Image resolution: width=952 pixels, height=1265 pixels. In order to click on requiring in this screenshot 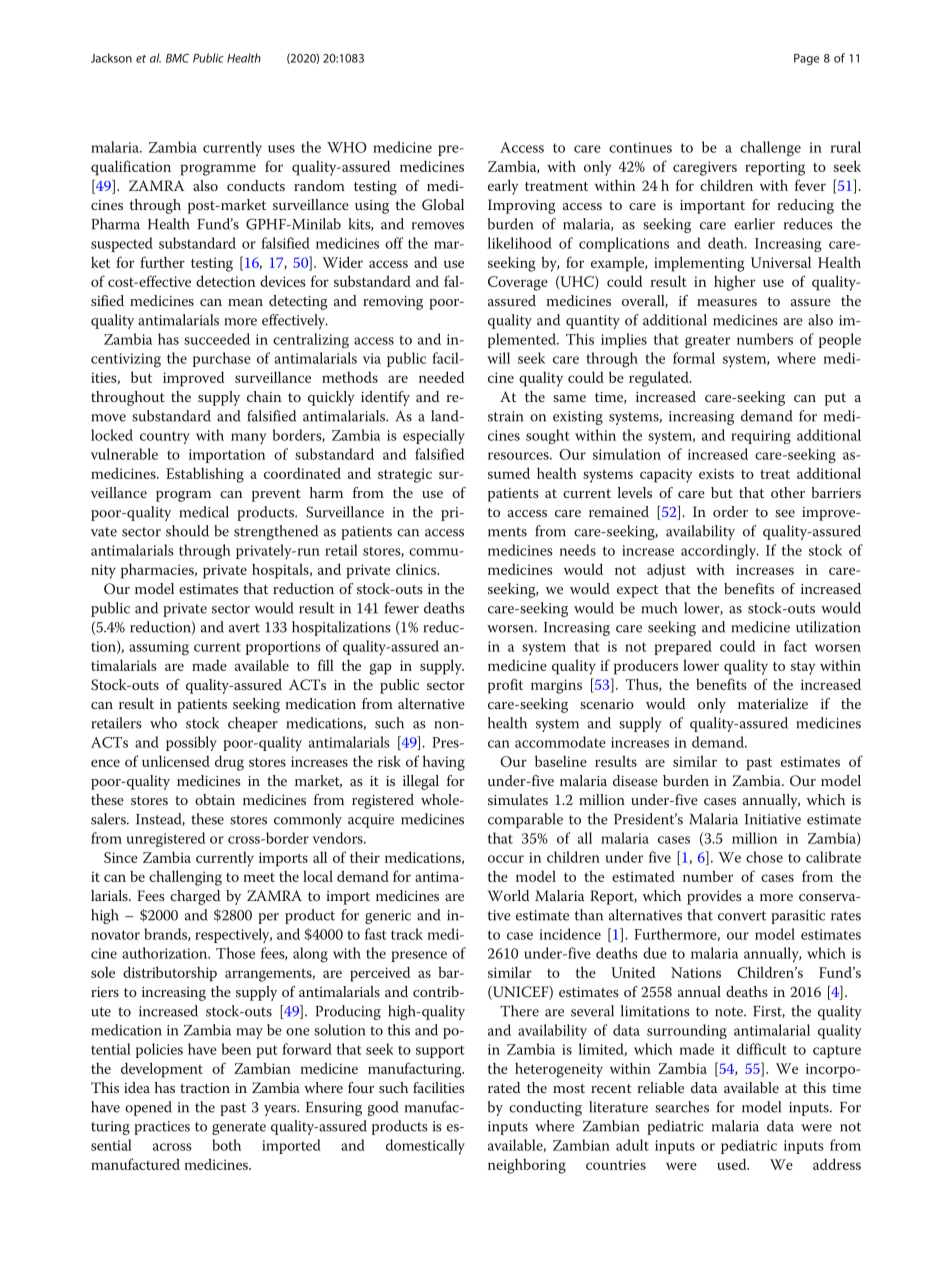, I will do `click(761, 437)`.
